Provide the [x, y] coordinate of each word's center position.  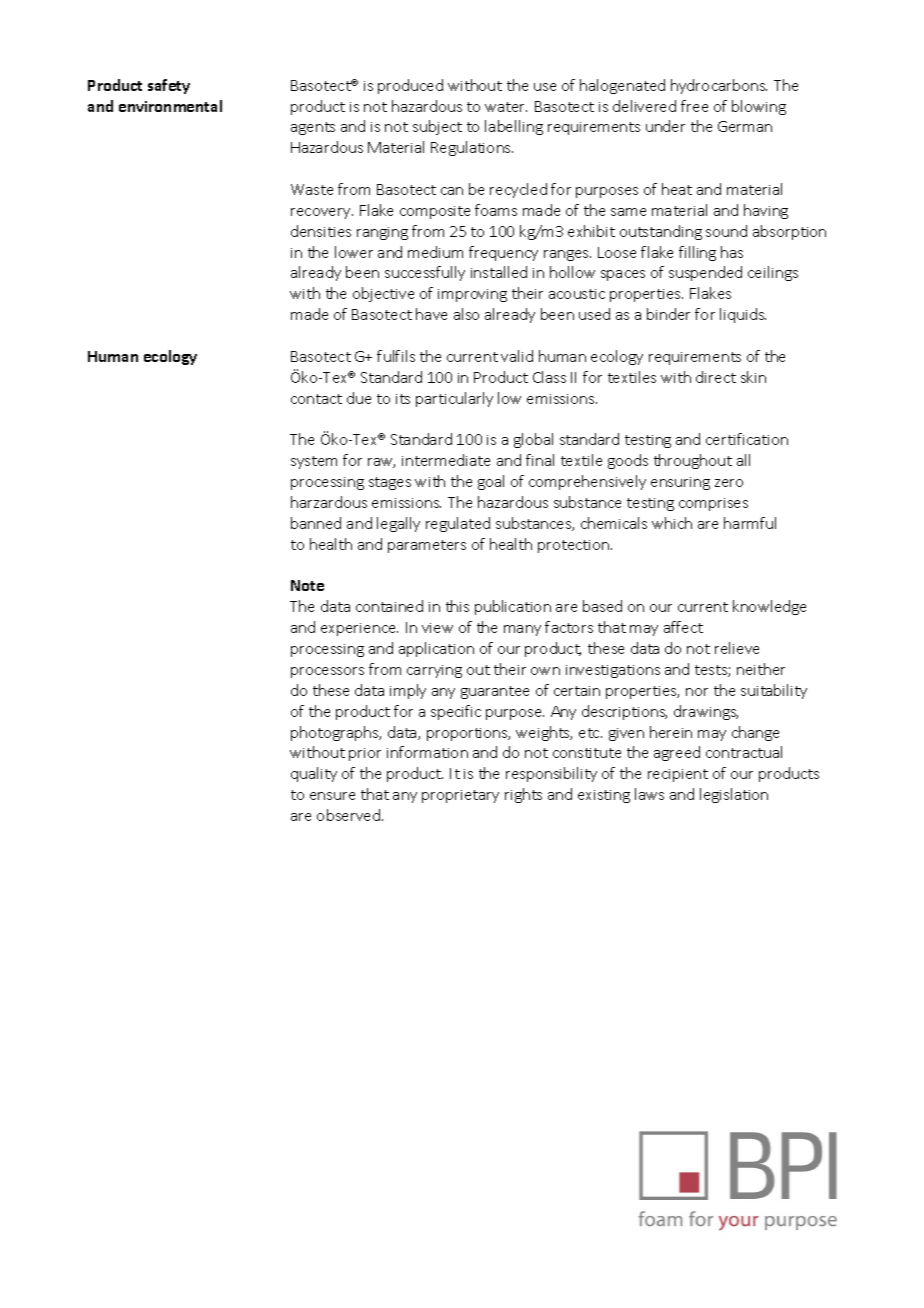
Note [307, 585]
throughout [693, 461]
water [506, 107]
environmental [170, 106]
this [457, 606]
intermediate [446, 460]
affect [683, 627]
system [314, 462]
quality [314, 774]
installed [499, 272]
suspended [705, 273]
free [694, 106]
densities [321, 231]
